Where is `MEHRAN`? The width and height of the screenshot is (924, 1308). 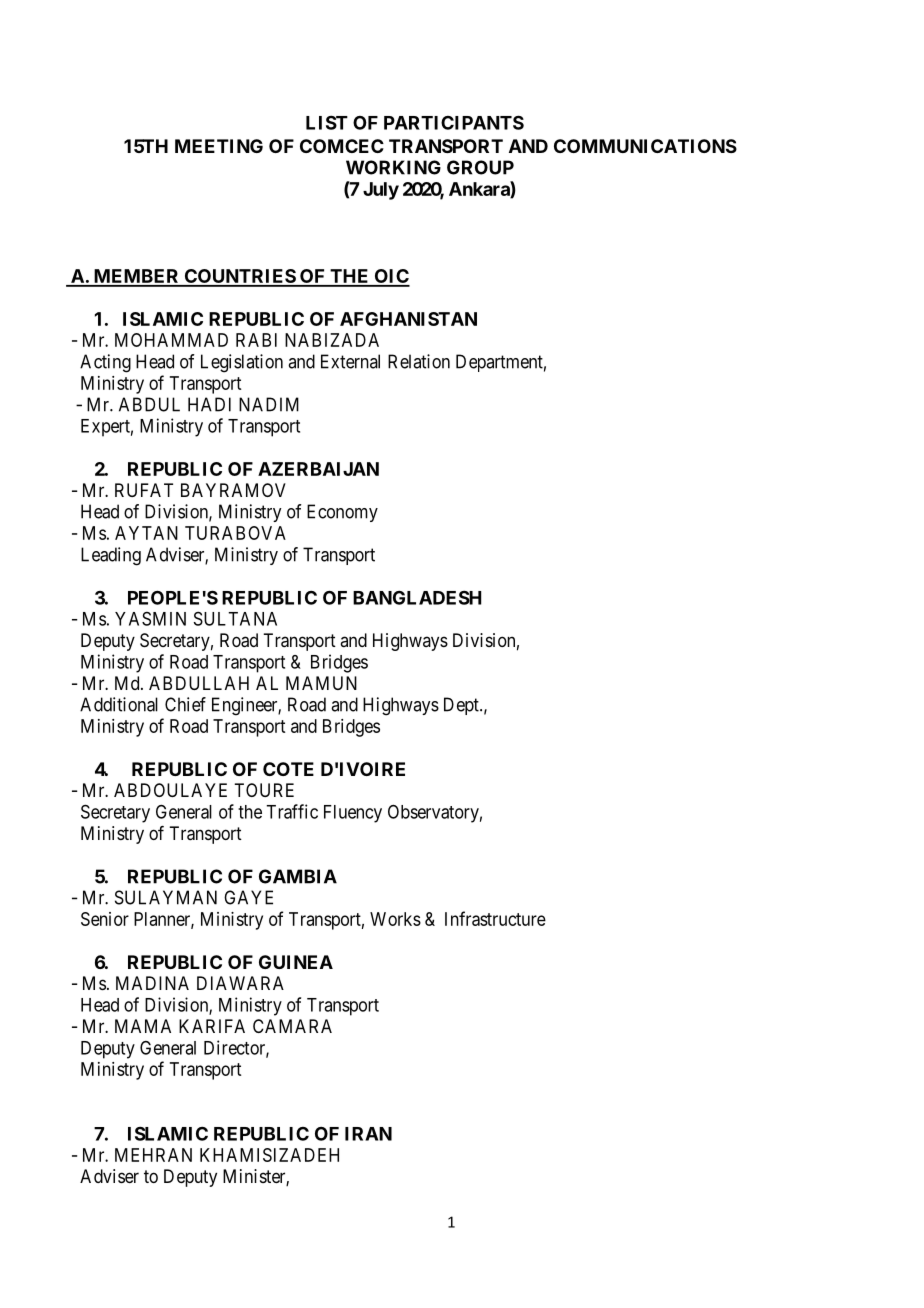 MEHRAN is located at coordinates (153, 1155).
